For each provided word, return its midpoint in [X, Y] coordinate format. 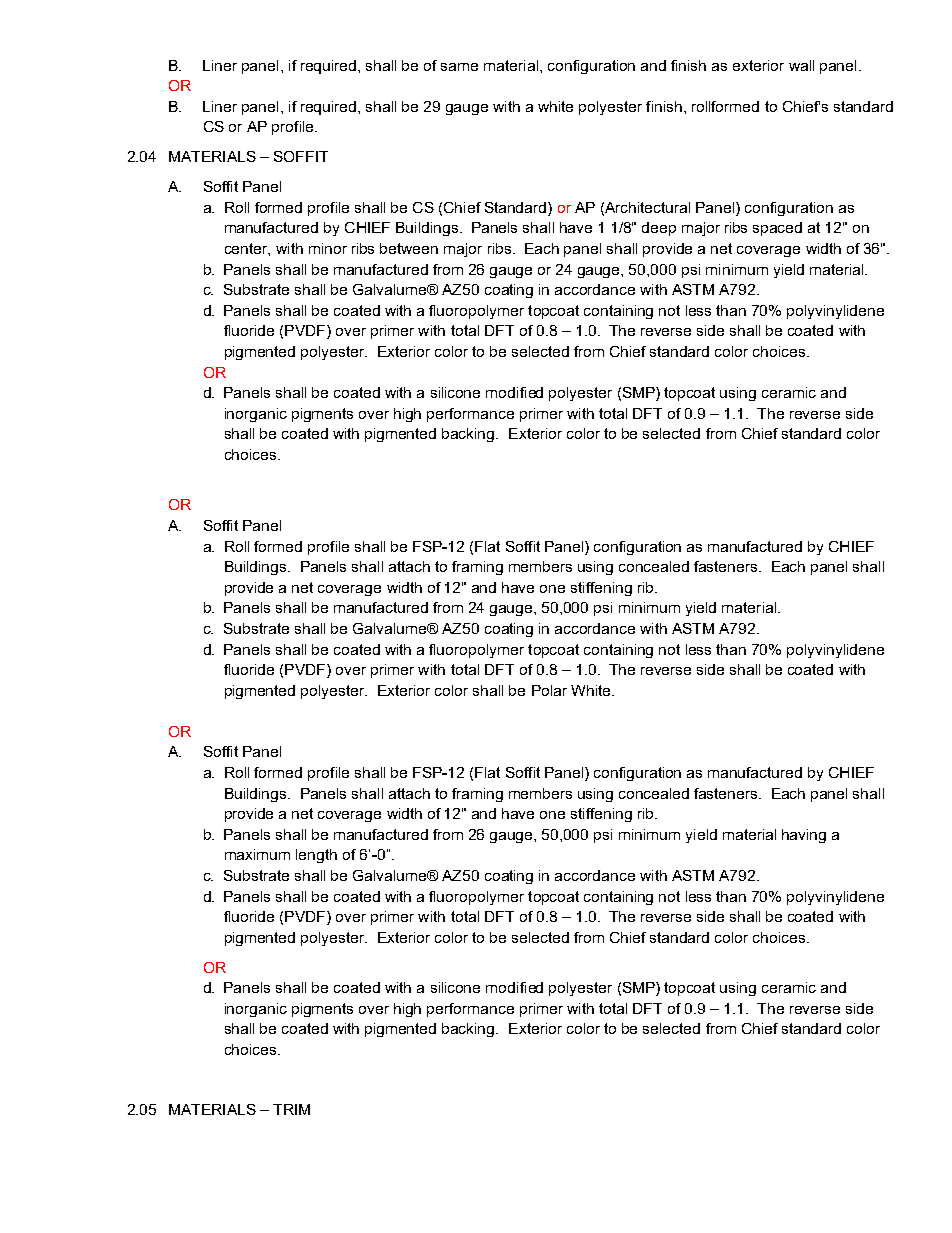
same [459, 67]
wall [801, 65]
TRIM [291, 1109]
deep [659, 229]
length [316, 856]
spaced [777, 229]
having [804, 836]
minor [328, 248]
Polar [549, 690]
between [409, 248]
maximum [257, 854]
